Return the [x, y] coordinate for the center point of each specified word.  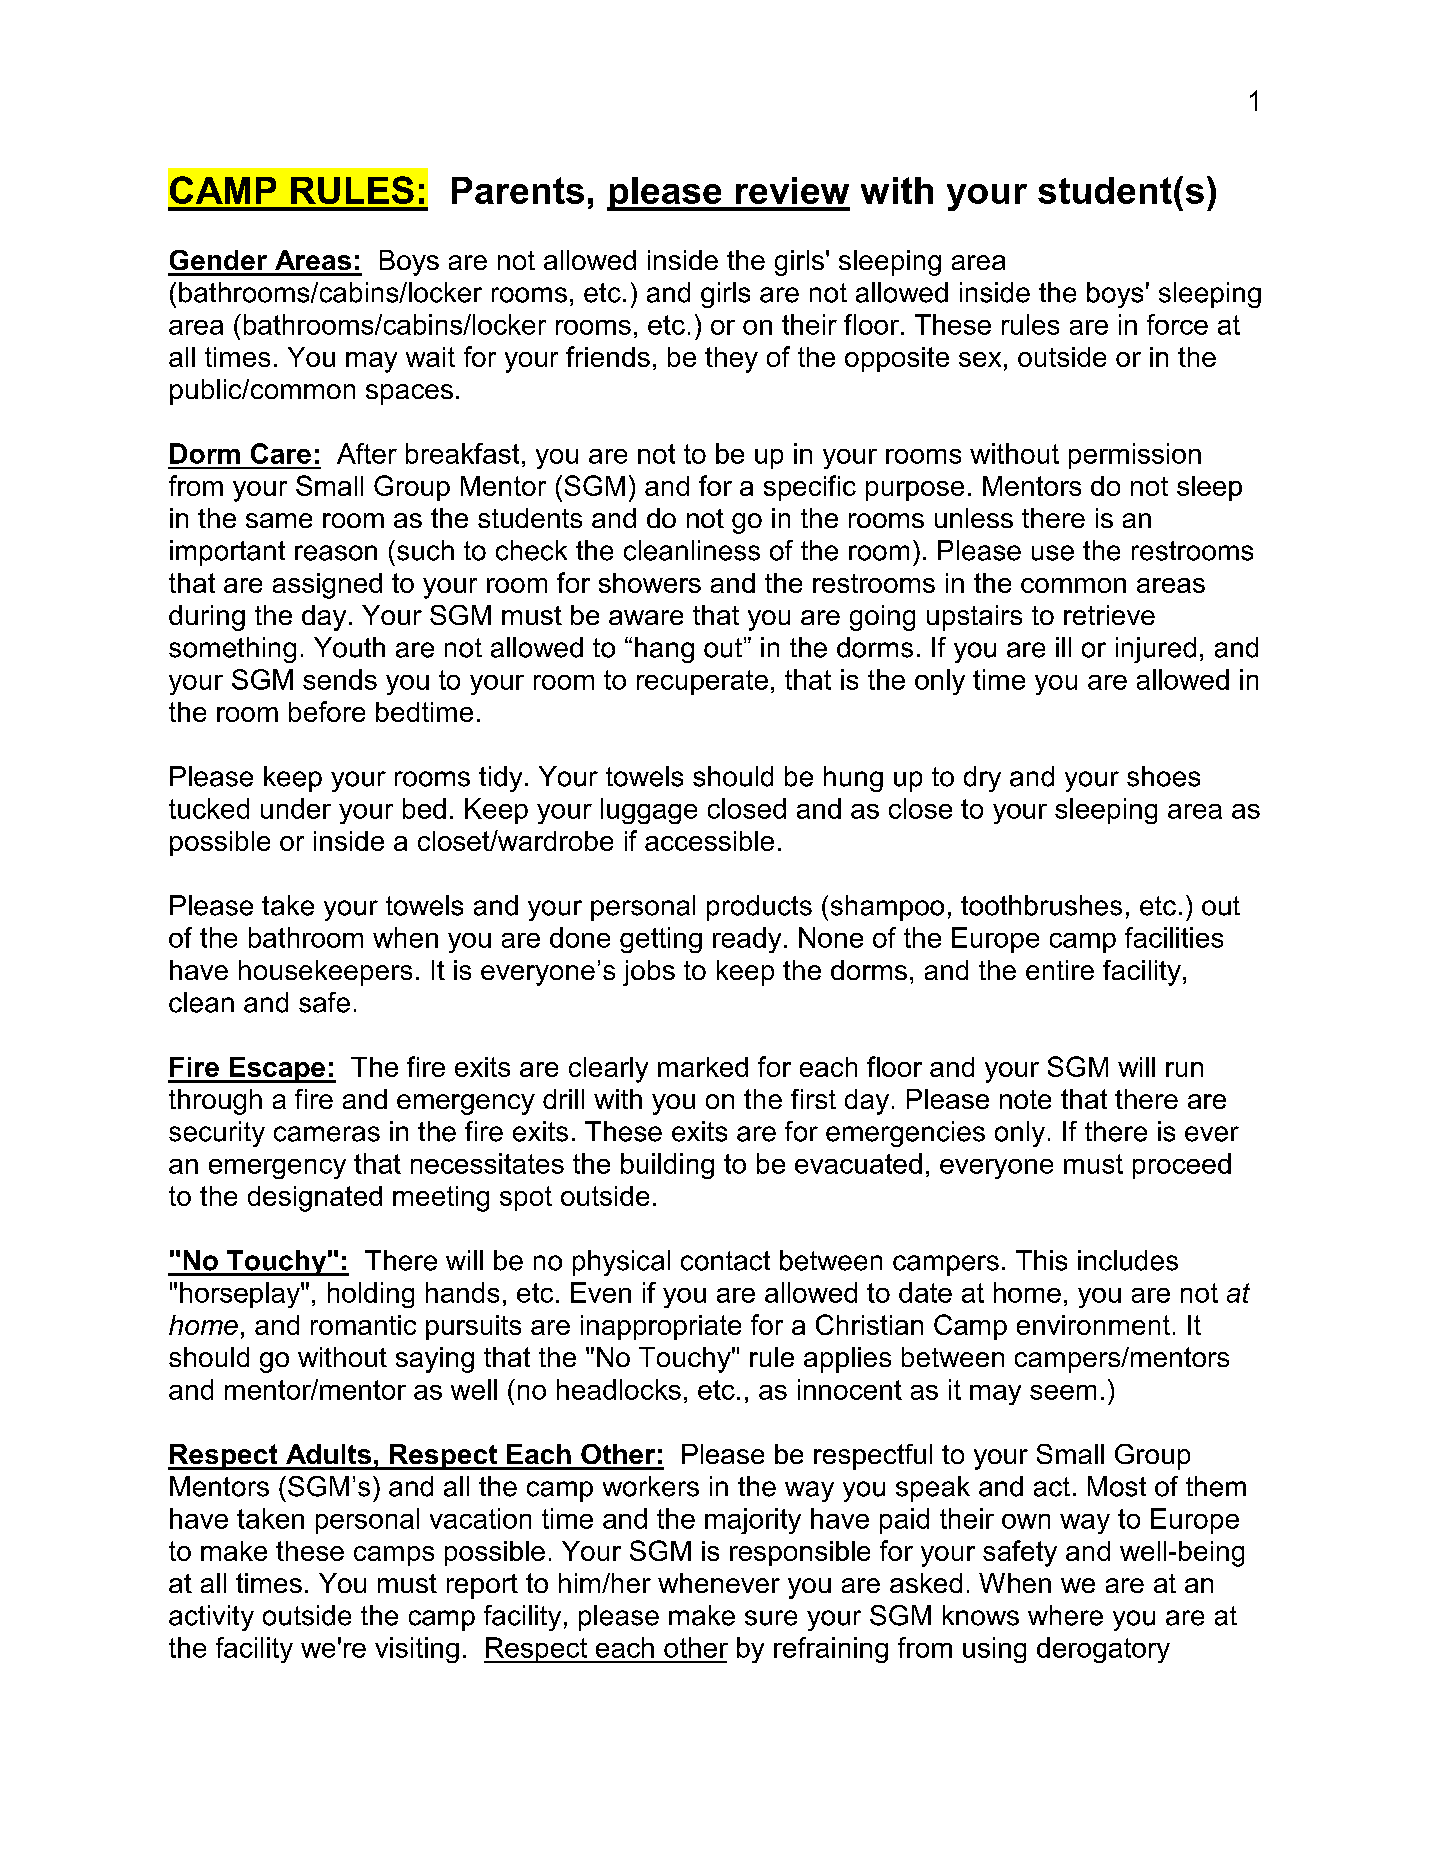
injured [1156, 650]
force [1177, 324]
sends [340, 679]
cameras [327, 1134]
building [667, 1166]
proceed [1182, 1166]
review [792, 190]
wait [430, 357]
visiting [417, 1650]
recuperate [702, 682]
